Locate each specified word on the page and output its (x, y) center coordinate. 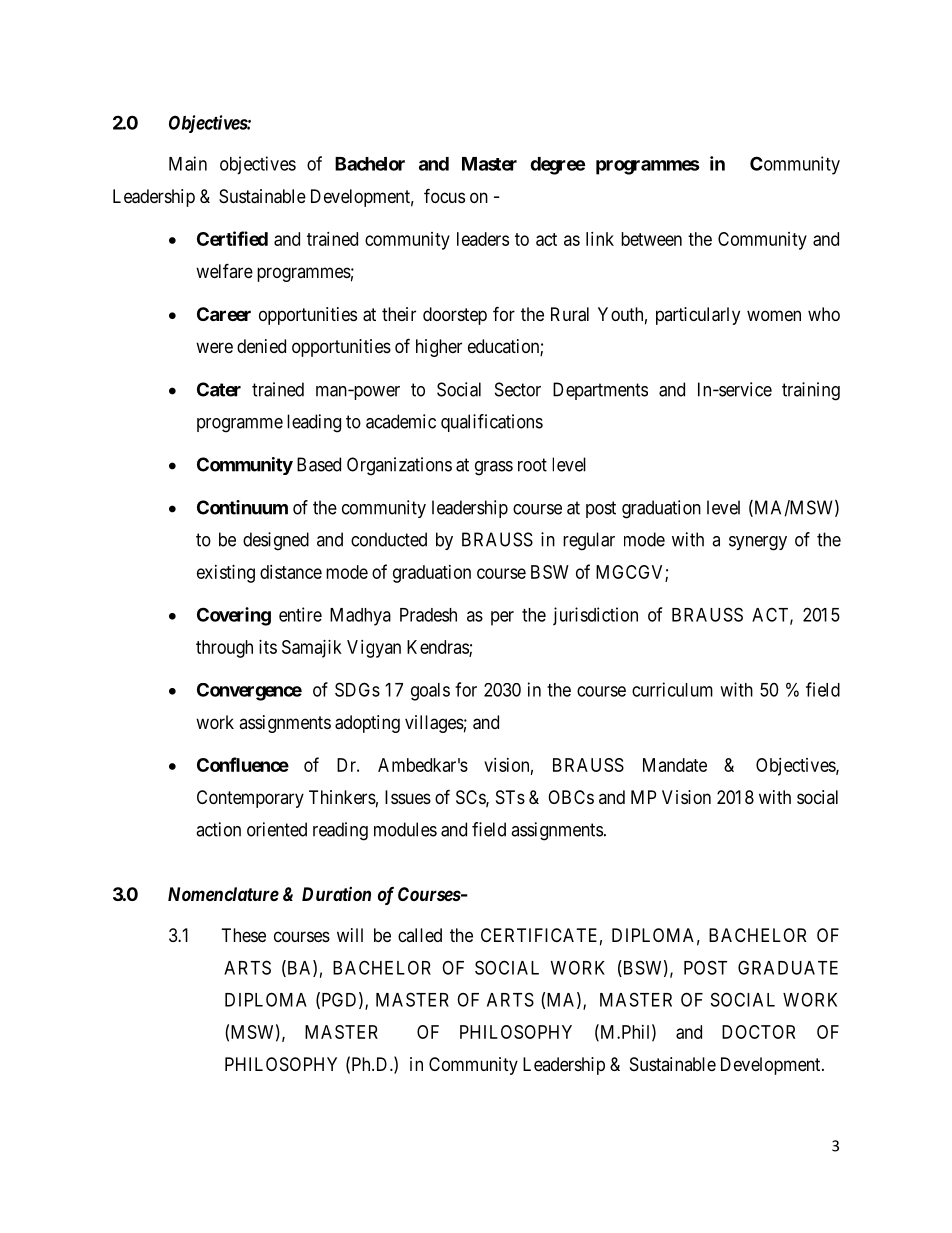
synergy (758, 543)
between (651, 239)
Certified (232, 238)
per (502, 618)
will (350, 935)
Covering (234, 616)
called (420, 935)
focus (444, 195)
